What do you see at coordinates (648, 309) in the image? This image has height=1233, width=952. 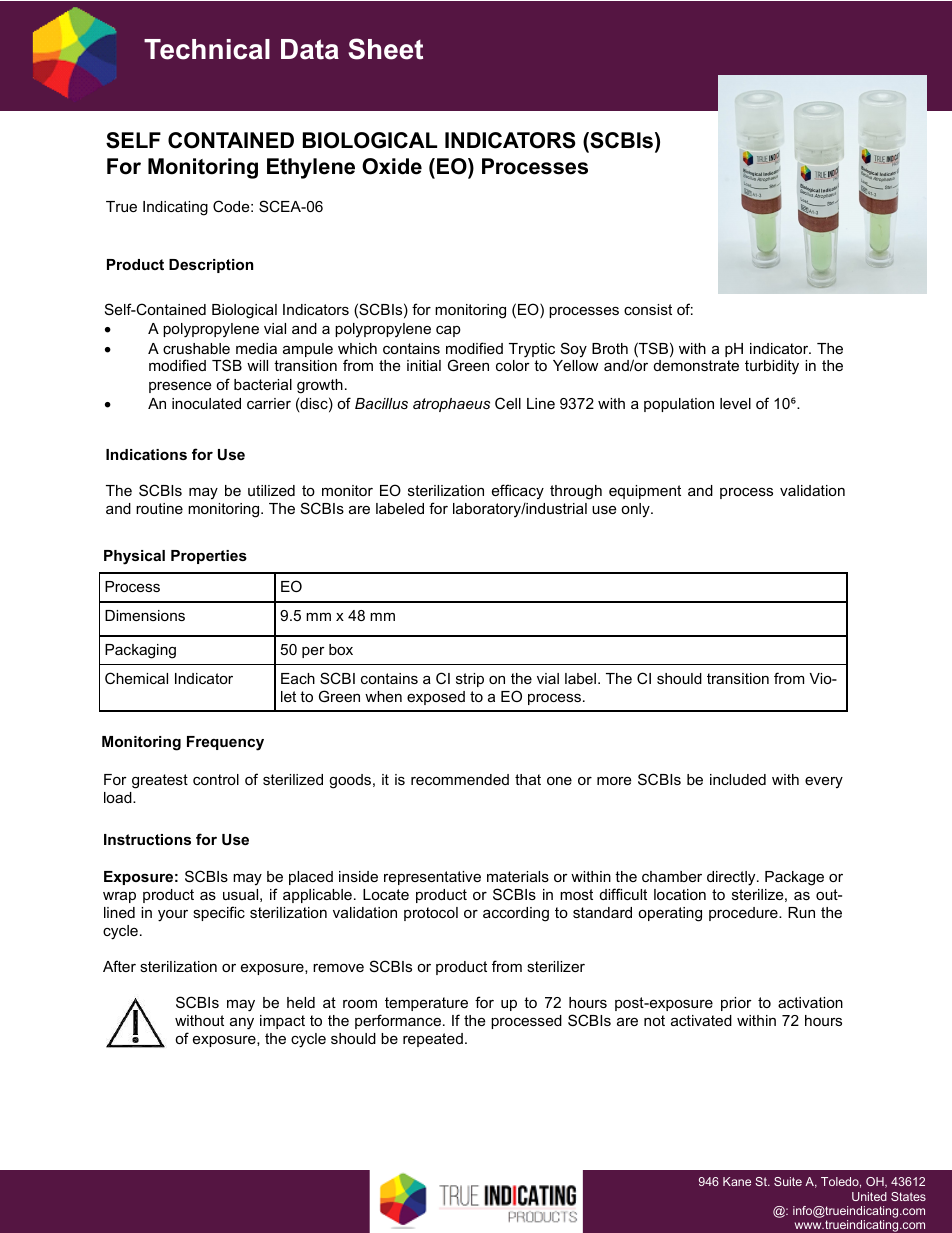 I see `consist` at bounding box center [648, 309].
